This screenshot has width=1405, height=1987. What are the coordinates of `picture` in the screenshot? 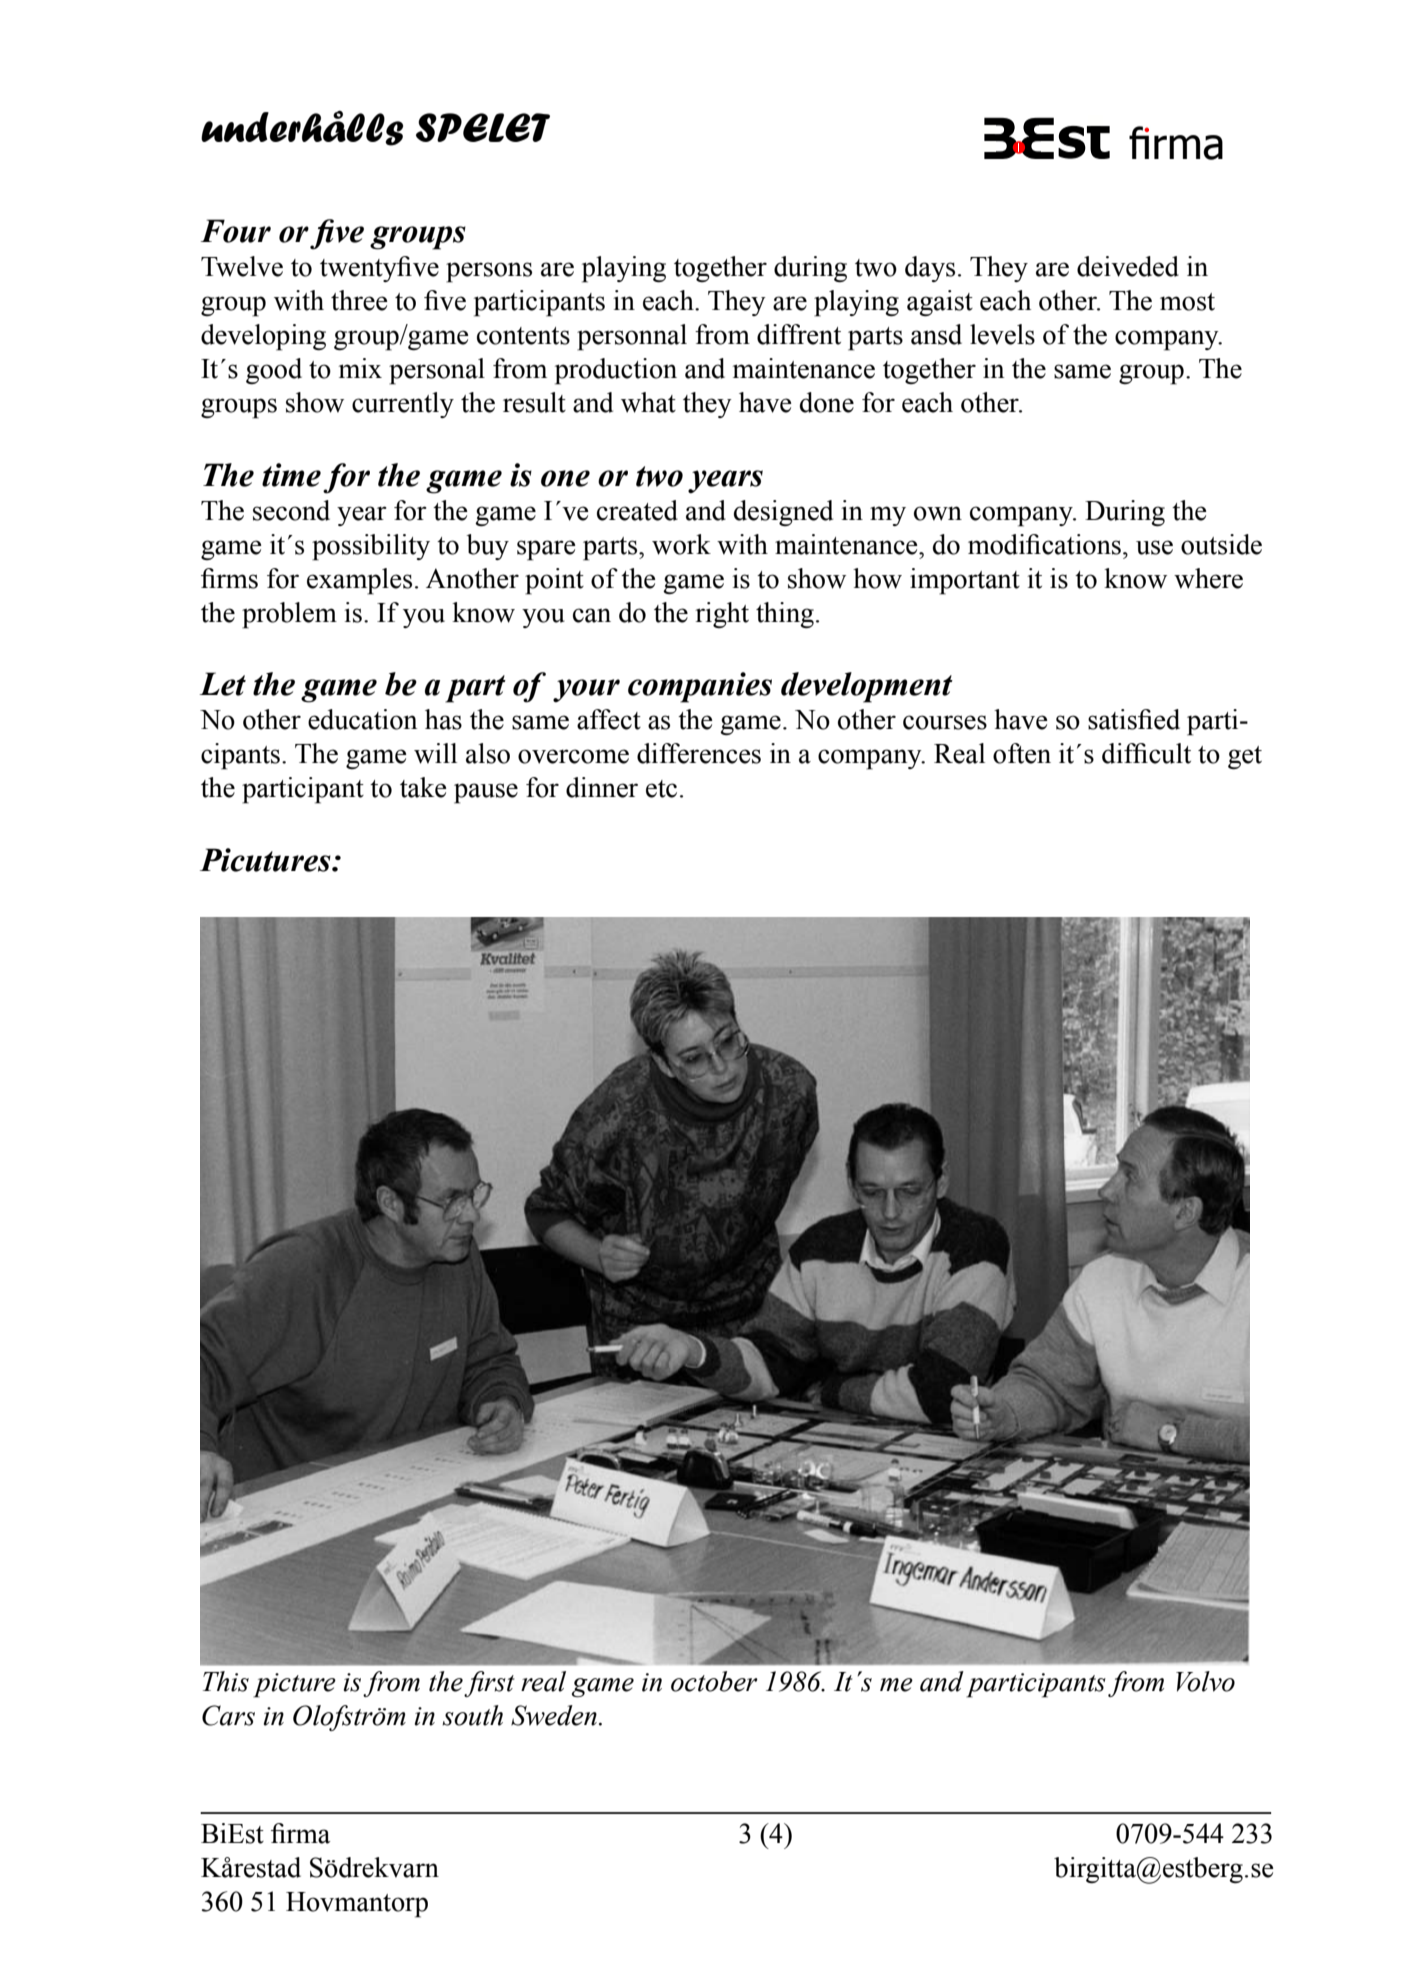 It's located at (294, 1685).
